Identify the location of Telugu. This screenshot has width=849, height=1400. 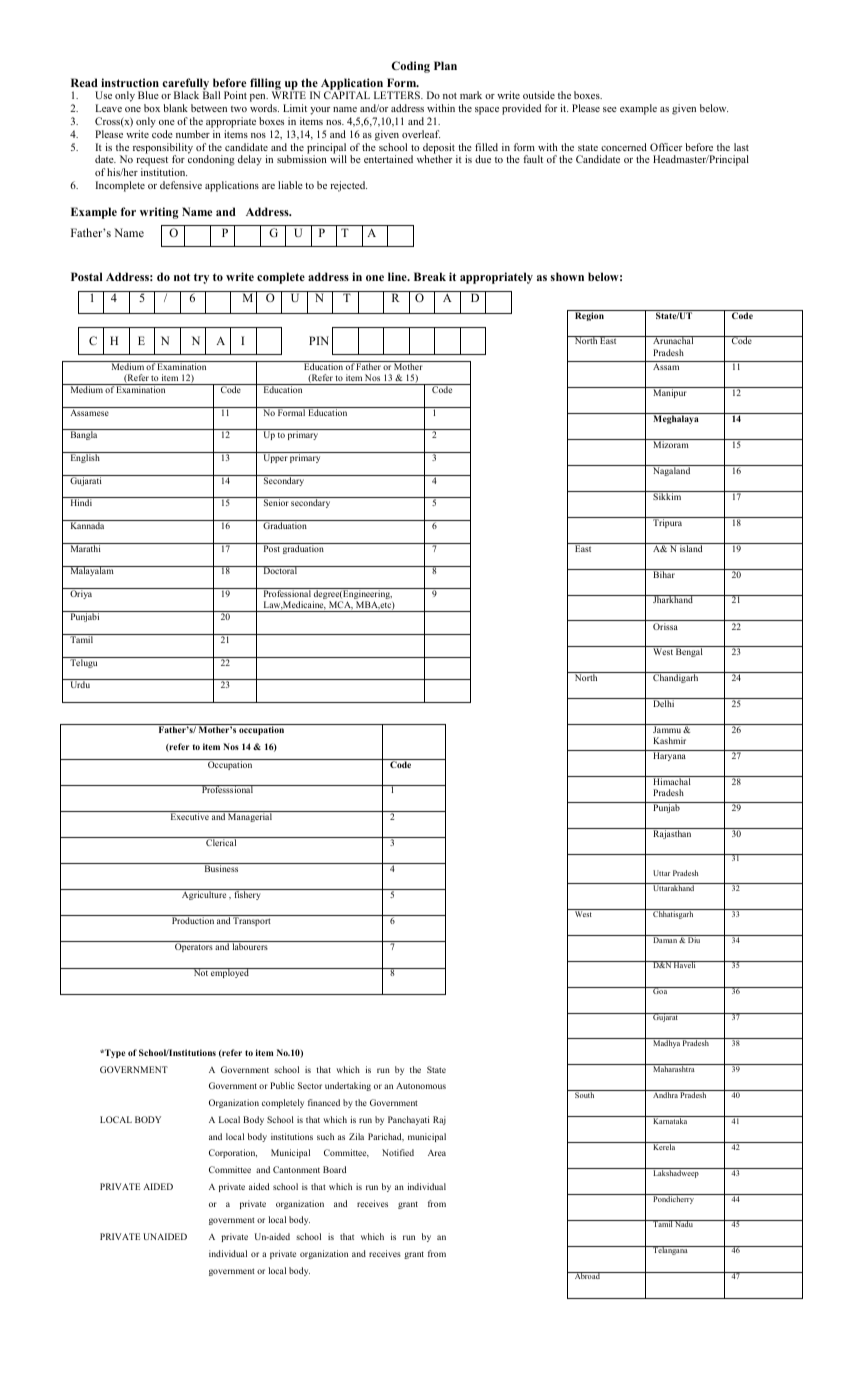
(84, 662).
